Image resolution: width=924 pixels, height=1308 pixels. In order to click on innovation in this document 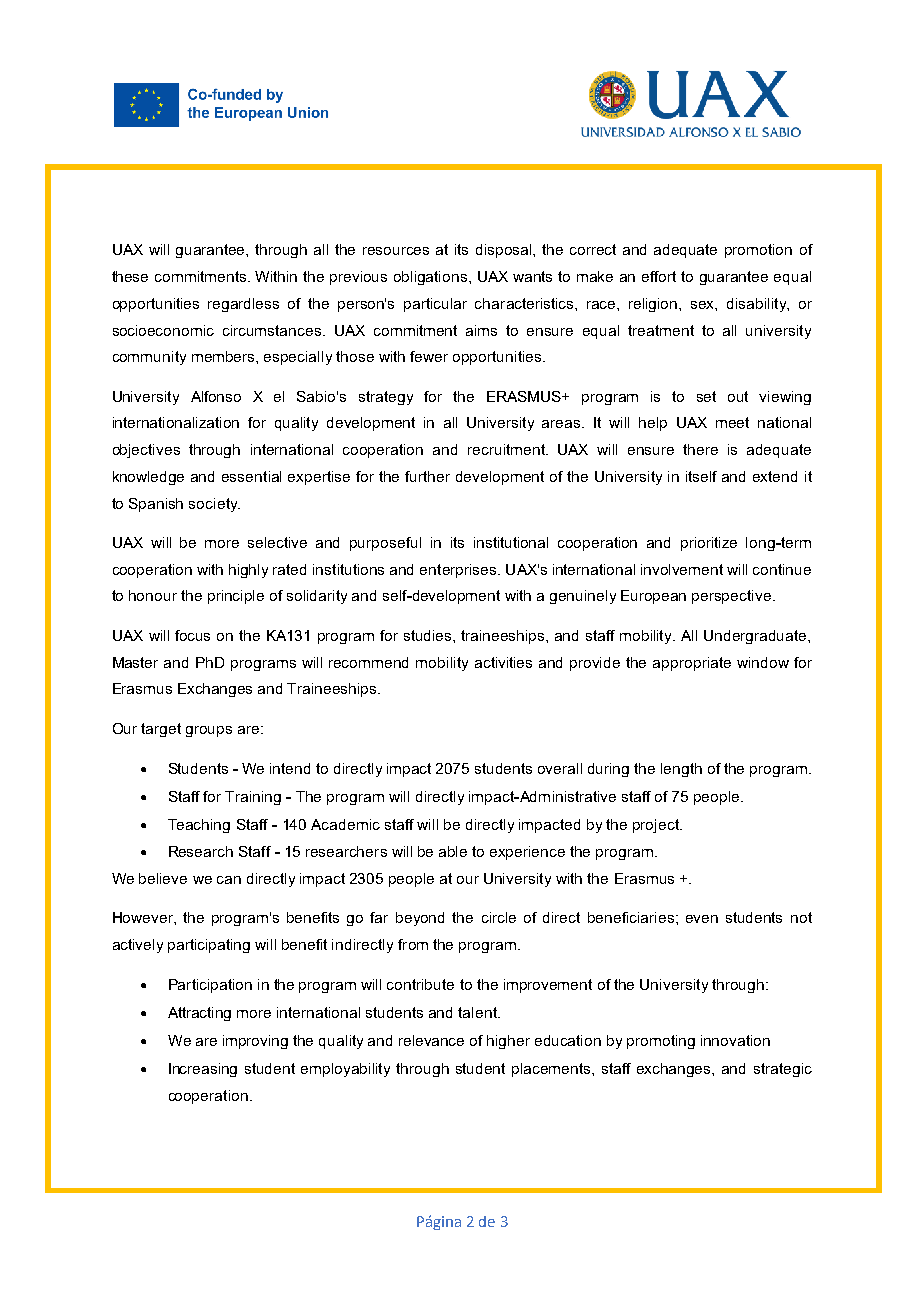, I will do `click(735, 1040)`.
